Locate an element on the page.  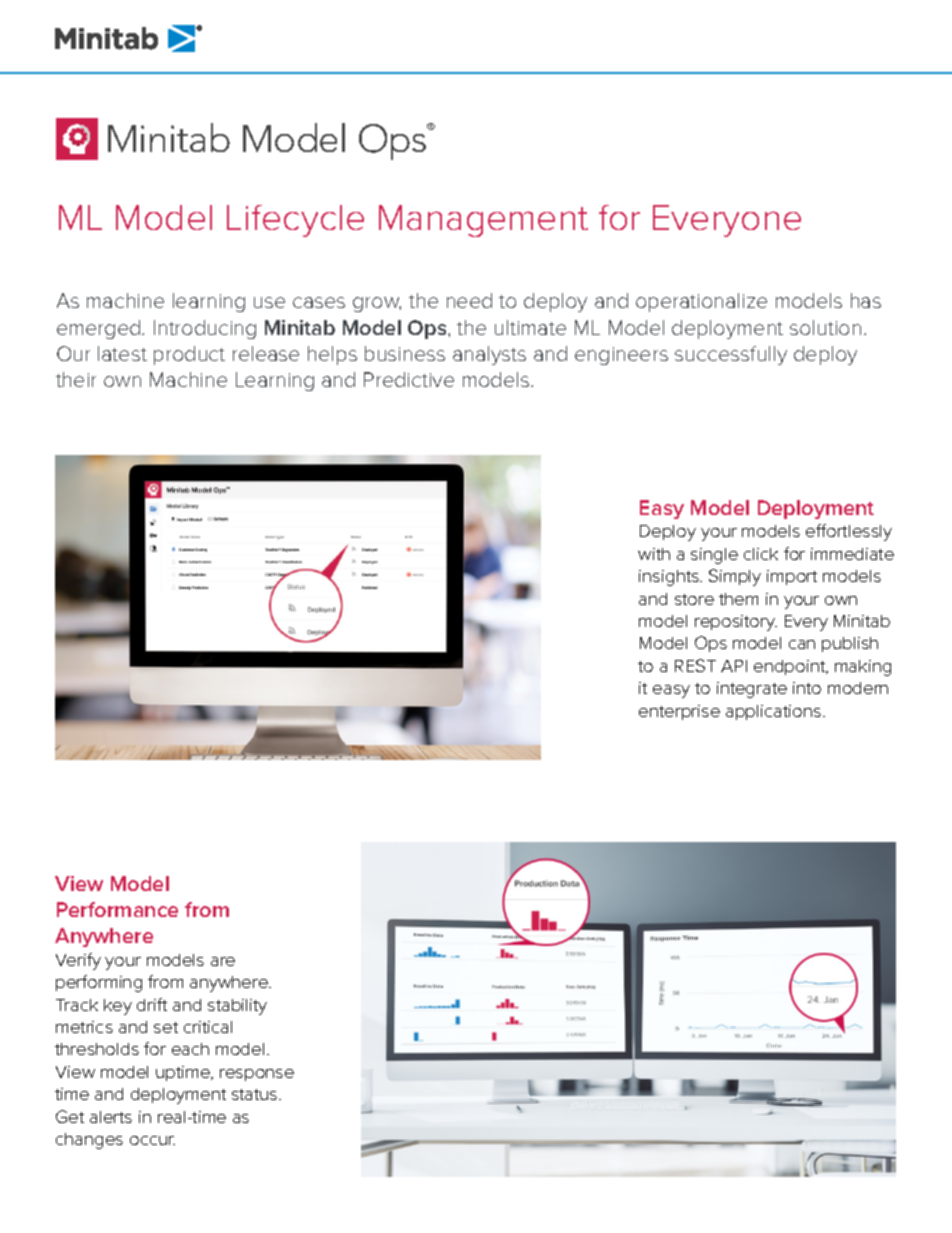
with is located at coordinates (654, 554).
